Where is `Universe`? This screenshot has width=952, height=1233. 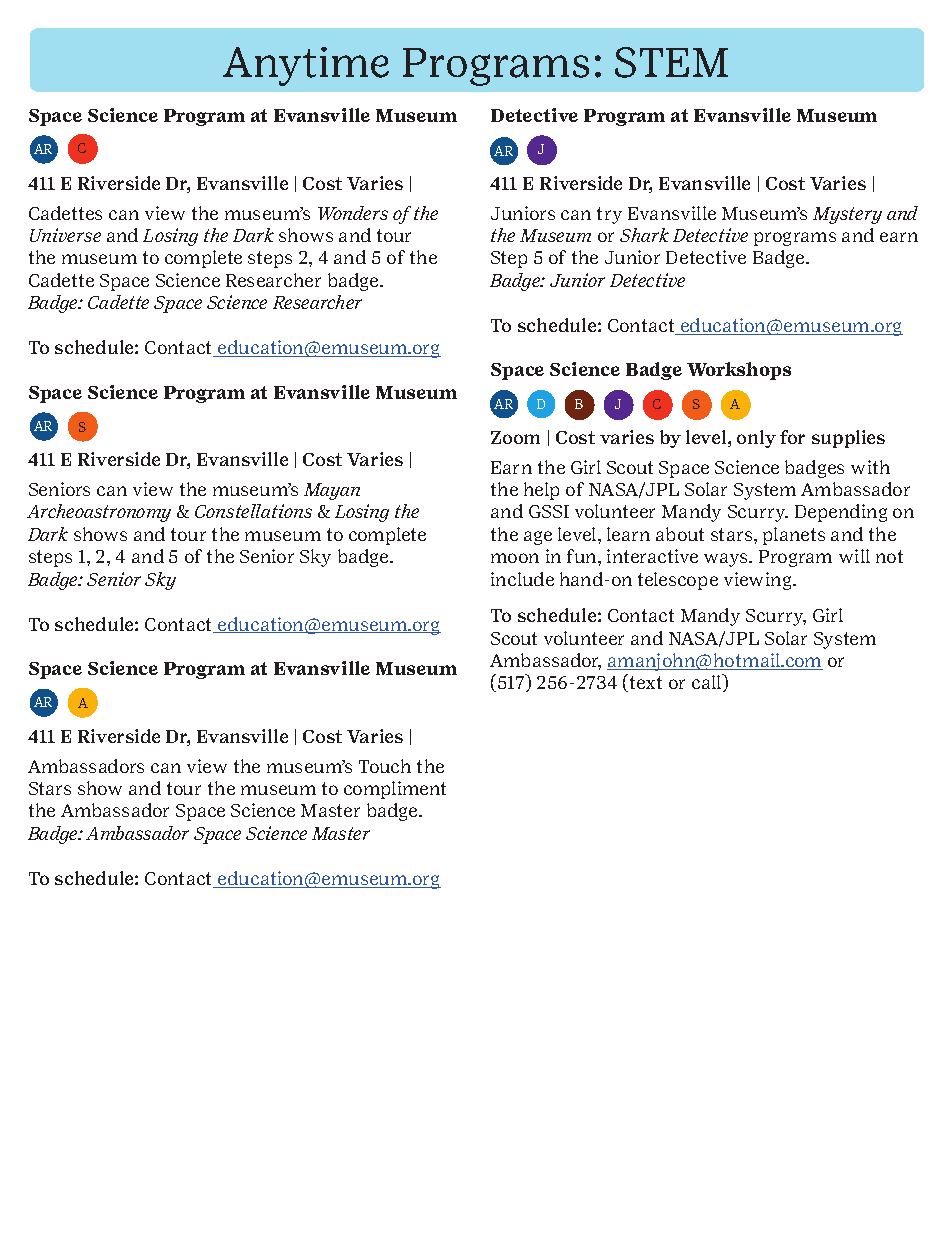
Universe is located at coordinates (65, 235).
